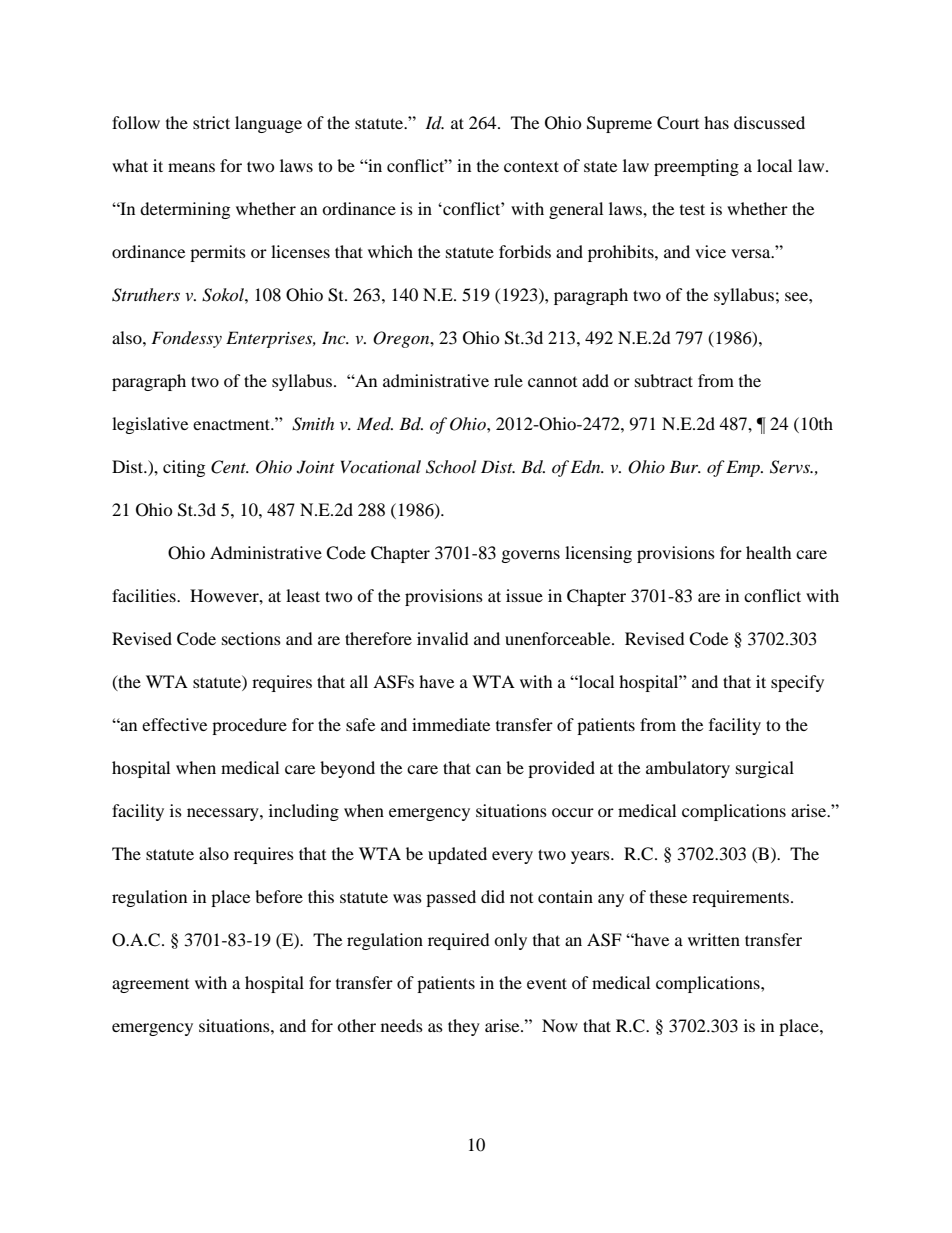 This screenshot has height=1233, width=952. What do you see at coordinates (769, 552) in the screenshot?
I see `health` at bounding box center [769, 552].
